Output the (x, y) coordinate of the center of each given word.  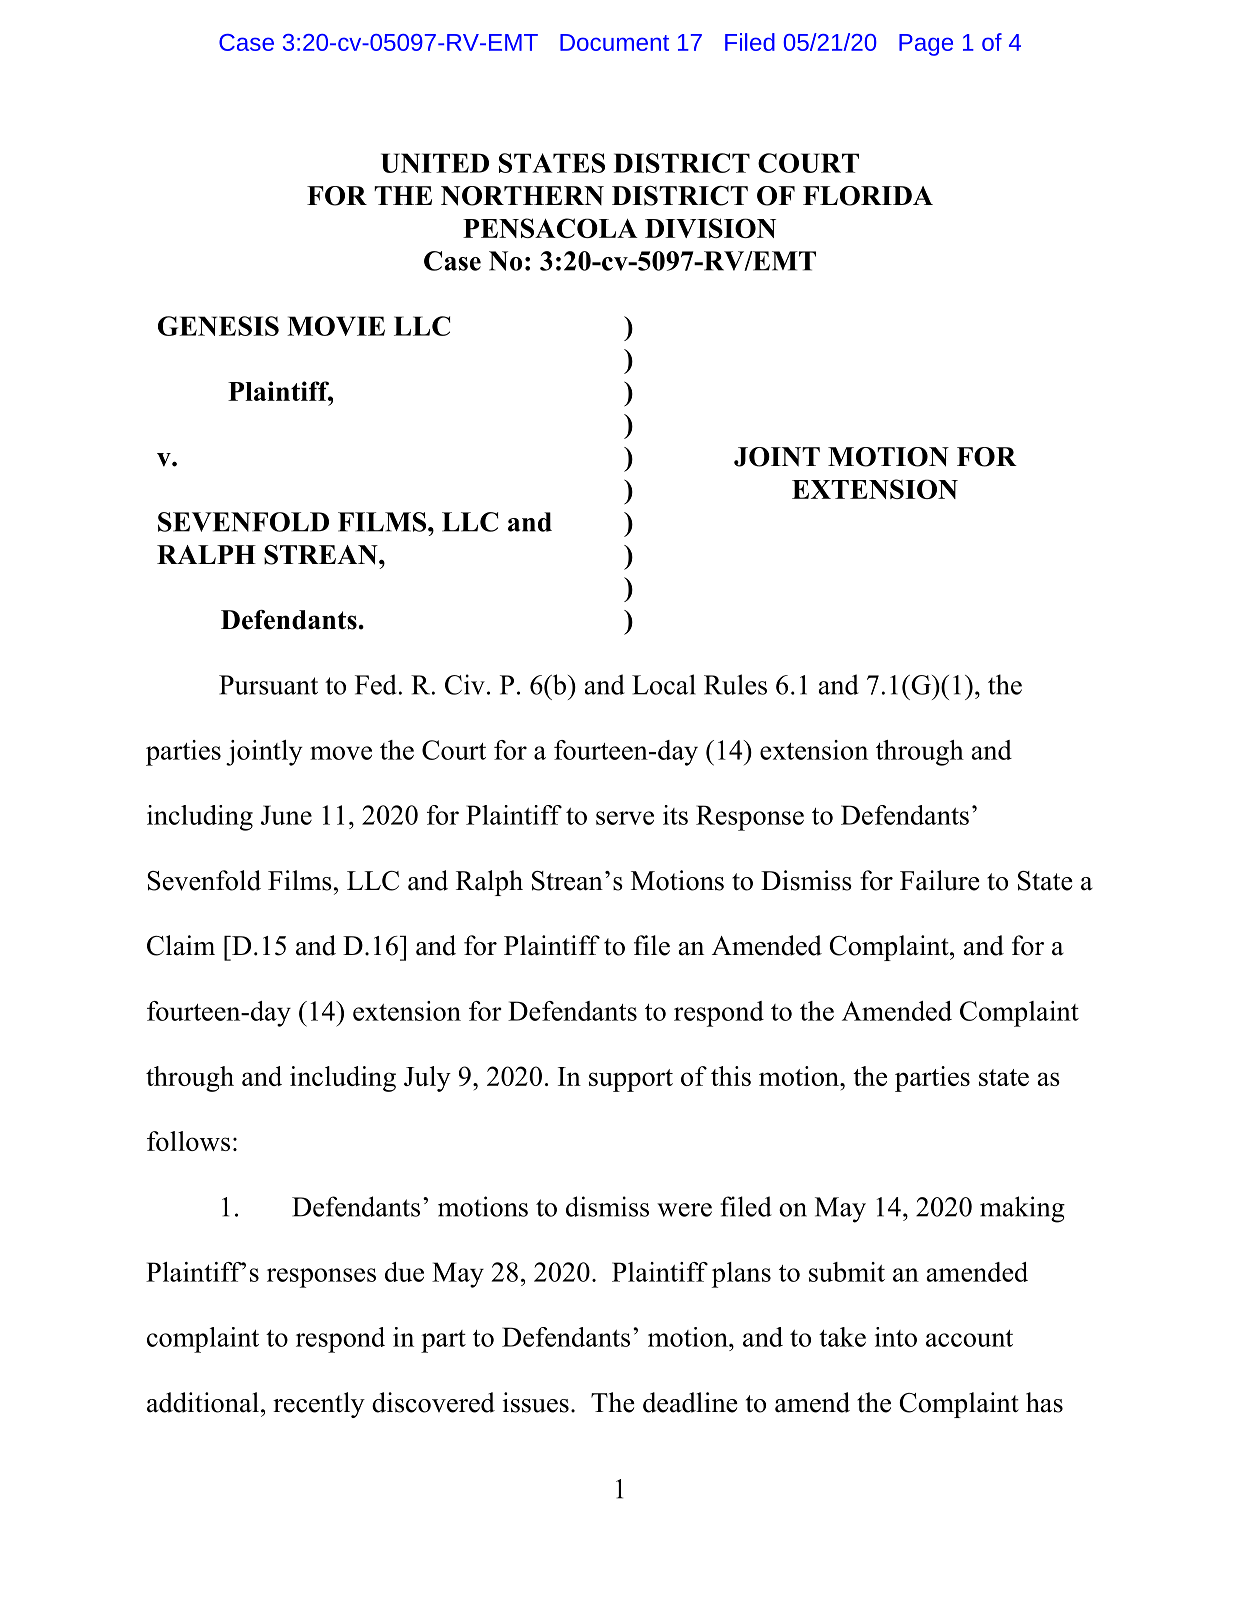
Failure (940, 880)
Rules (735, 684)
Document (614, 42)
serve (625, 818)
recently (319, 1405)
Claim (181, 945)
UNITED (435, 163)
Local (664, 684)
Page (926, 45)
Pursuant (268, 685)
